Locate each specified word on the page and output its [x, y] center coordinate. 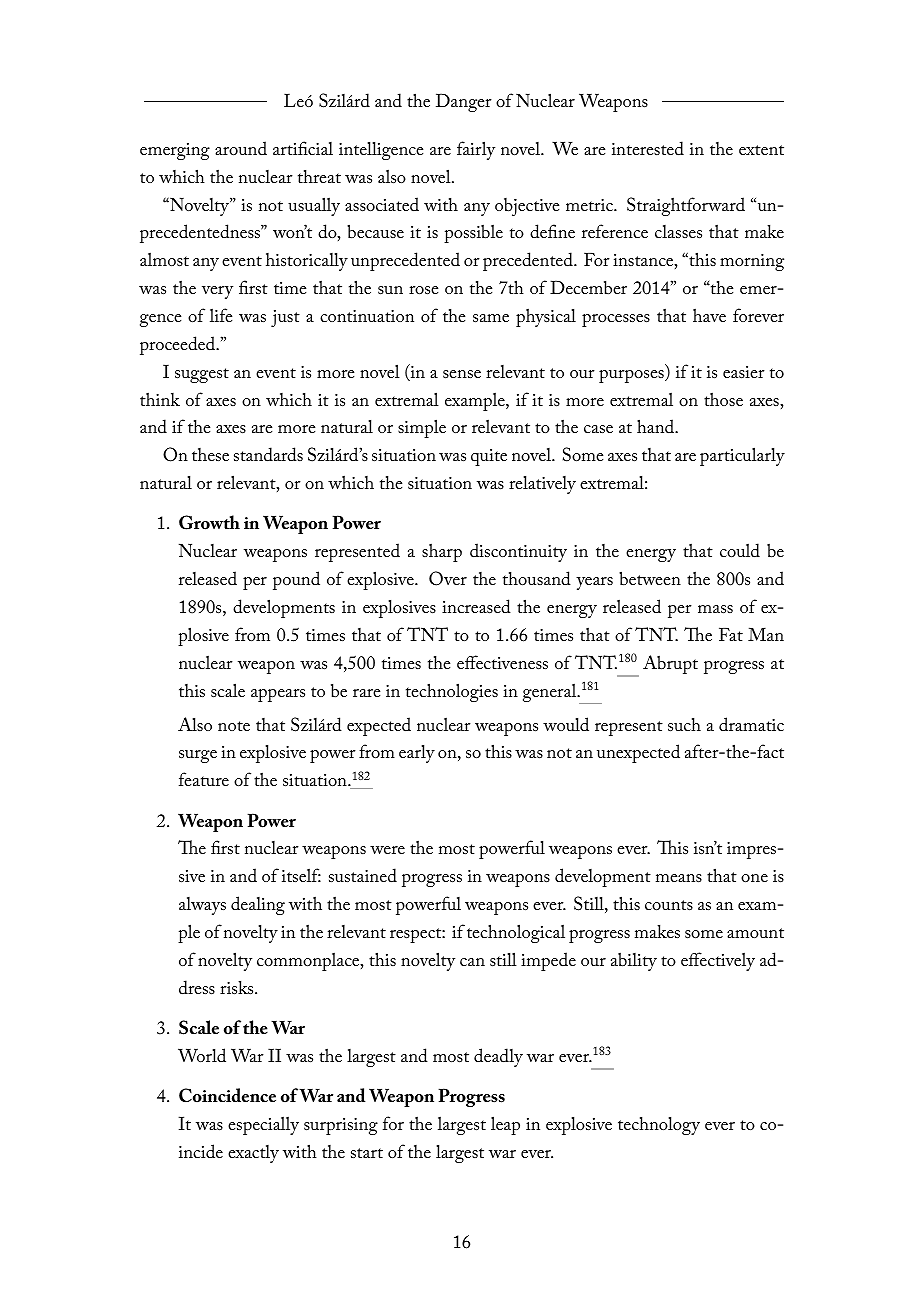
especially [263, 1125]
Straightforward [686, 206]
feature [204, 779]
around [241, 148]
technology [659, 1125]
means [679, 878]
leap [505, 1125]
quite [489, 457]
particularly [742, 456]
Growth [209, 522]
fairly [476, 150]
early [417, 753]
